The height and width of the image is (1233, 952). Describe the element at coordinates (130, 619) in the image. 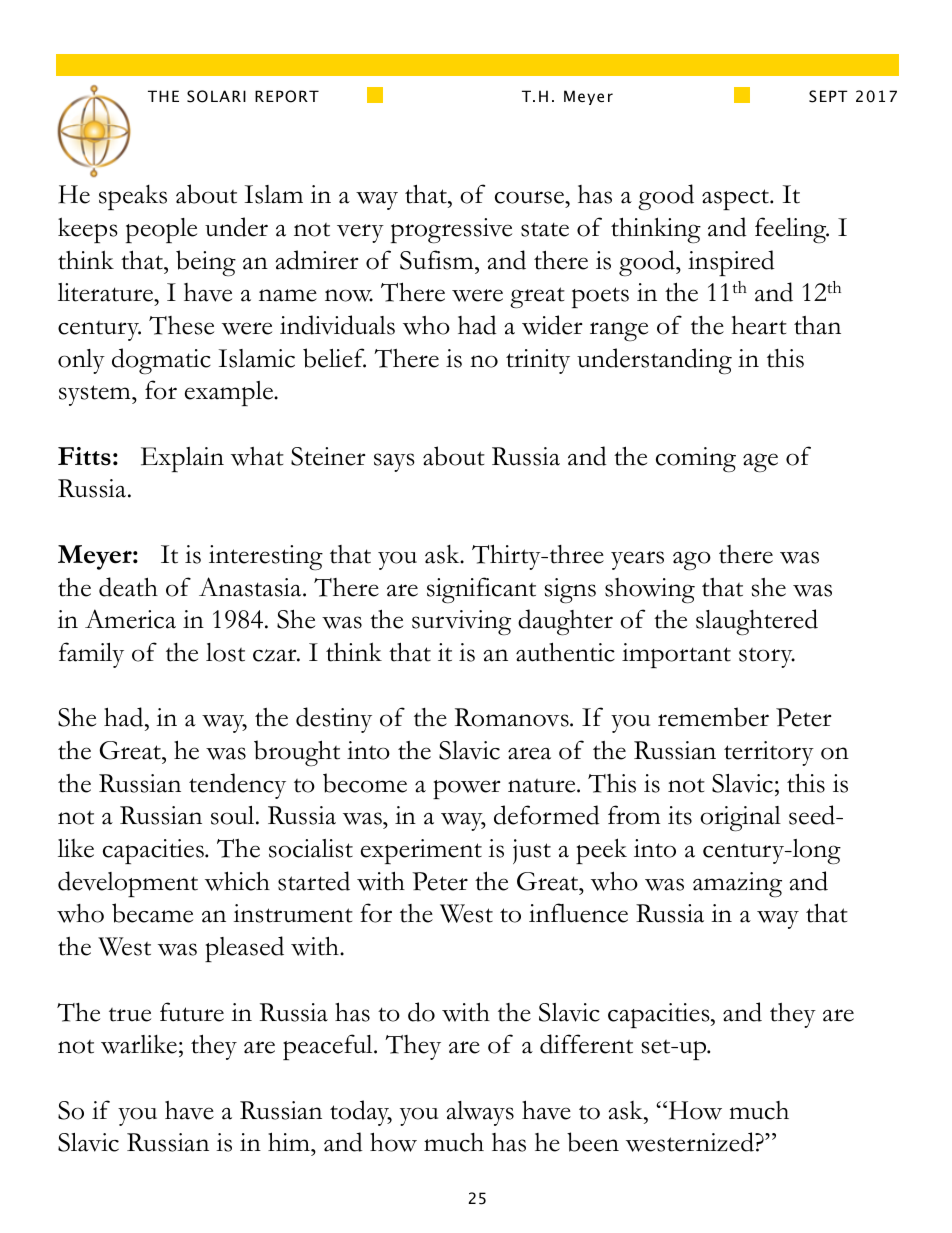

I see `America` at that location.
